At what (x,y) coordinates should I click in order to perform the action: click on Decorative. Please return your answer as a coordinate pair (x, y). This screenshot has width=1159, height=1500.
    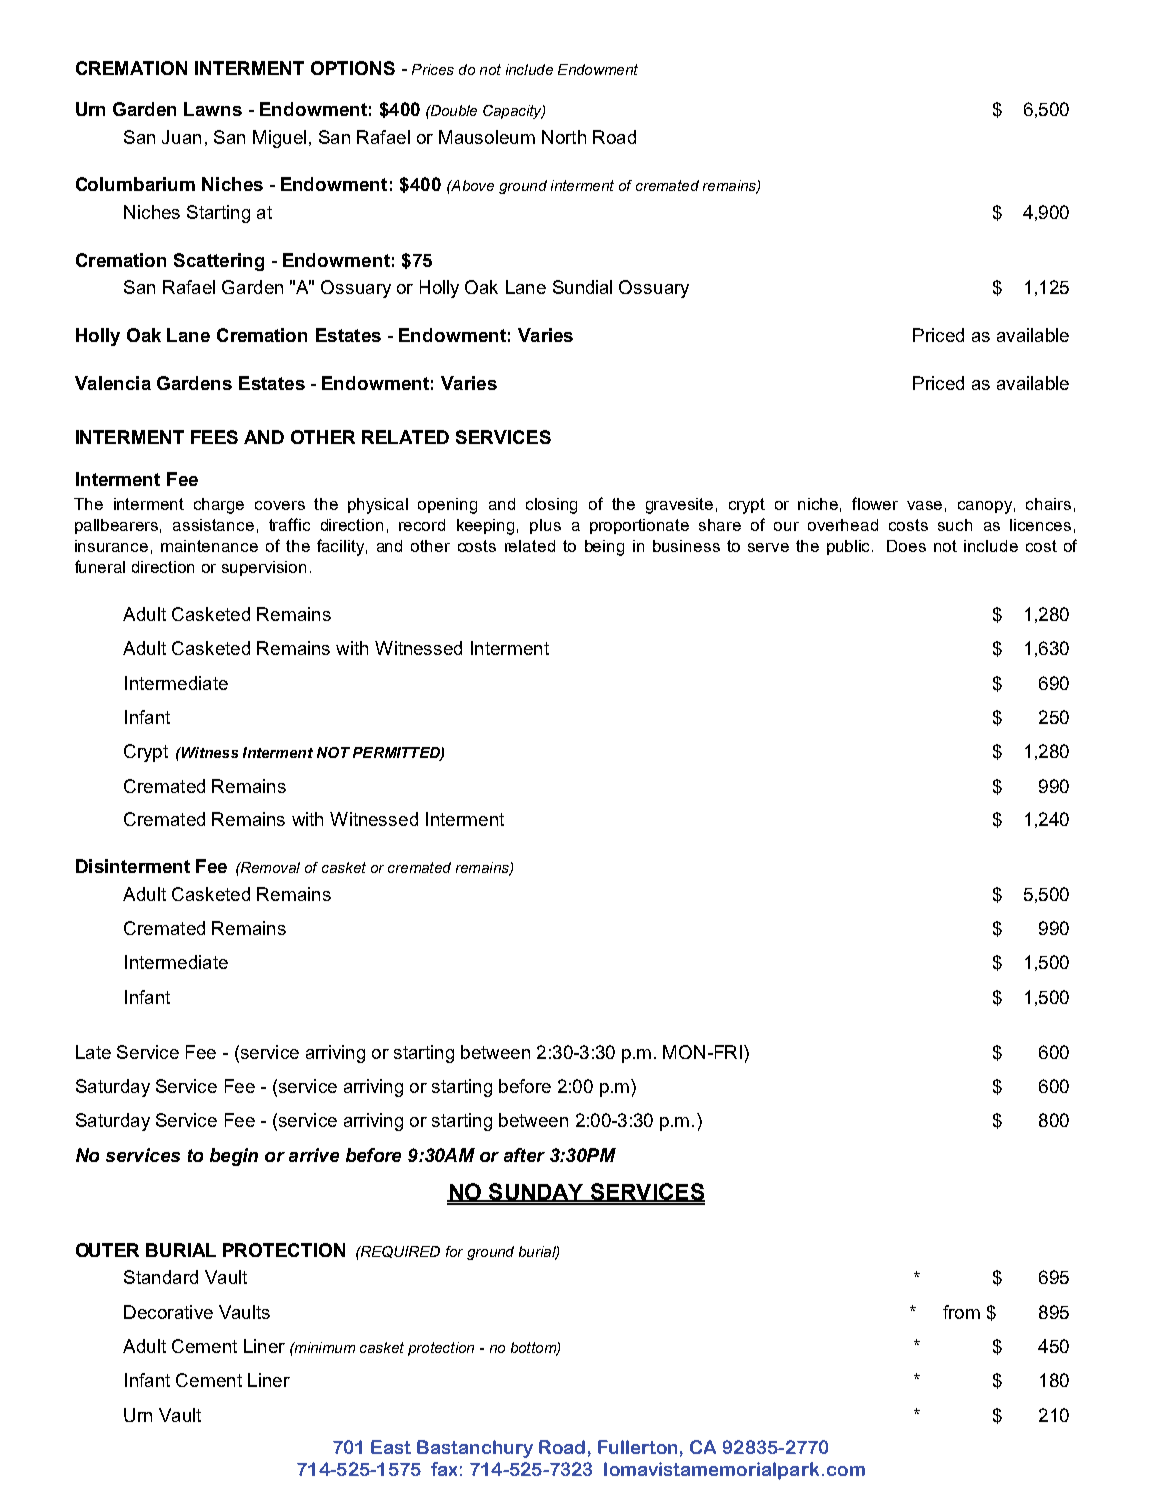
    Looking at the image, I should click on (168, 1312).
